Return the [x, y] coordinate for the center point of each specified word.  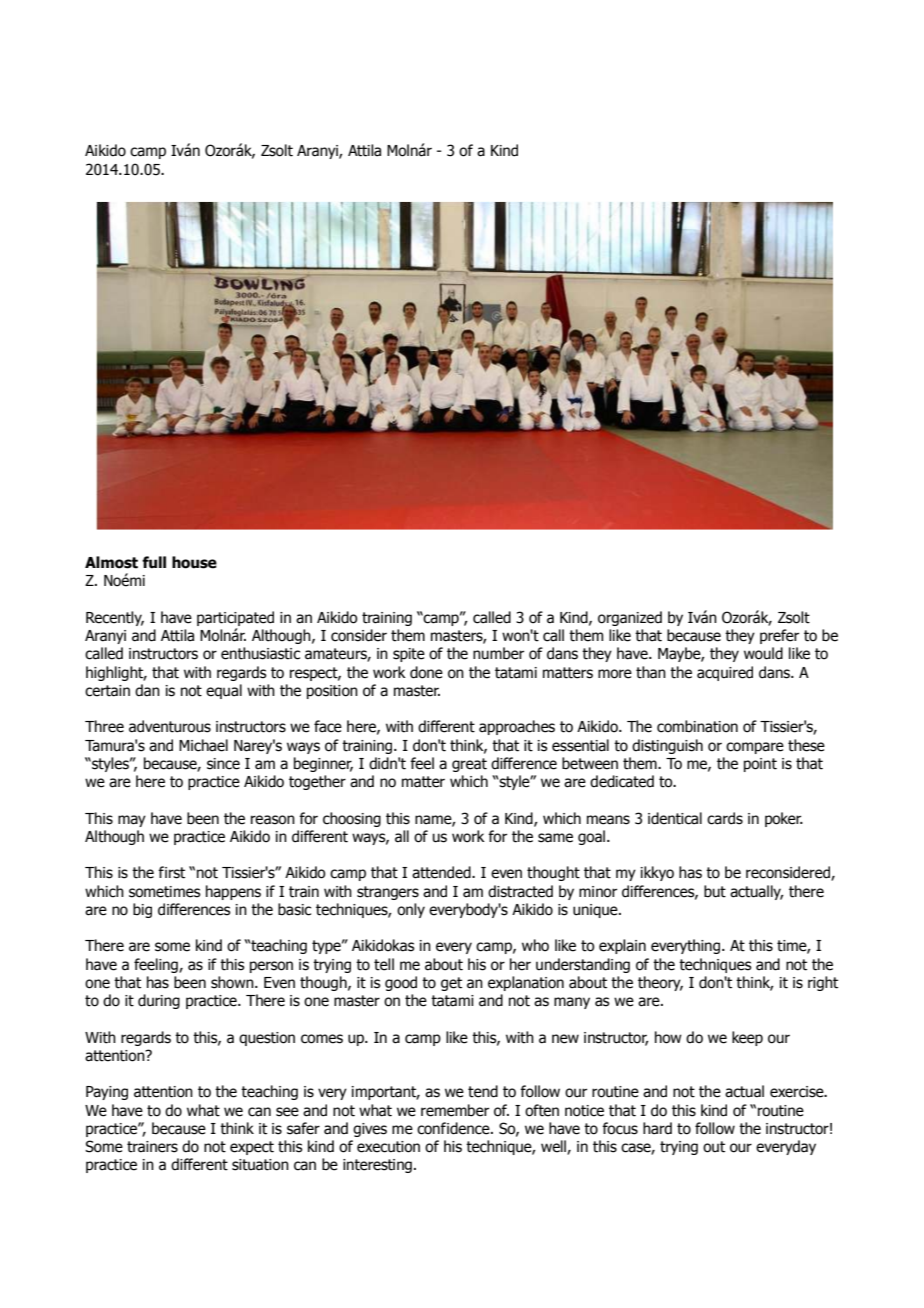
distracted [520, 891]
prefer [779, 636]
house [194, 562]
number [498, 653]
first [171, 872]
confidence [454, 1128]
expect [252, 1148]
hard [657, 1128]
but [715, 891]
